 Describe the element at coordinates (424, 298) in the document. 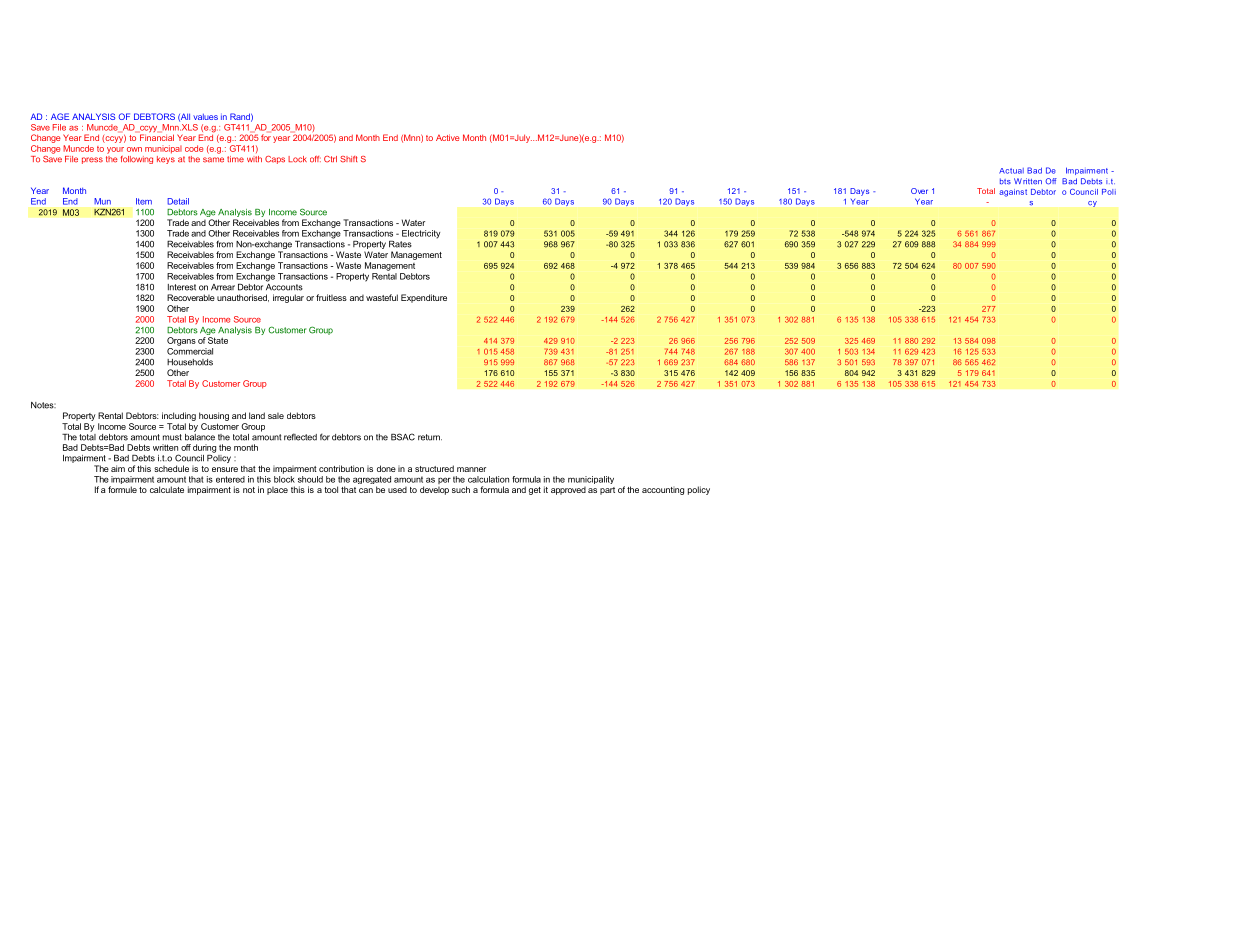

I see `Expenditure` at that location.
